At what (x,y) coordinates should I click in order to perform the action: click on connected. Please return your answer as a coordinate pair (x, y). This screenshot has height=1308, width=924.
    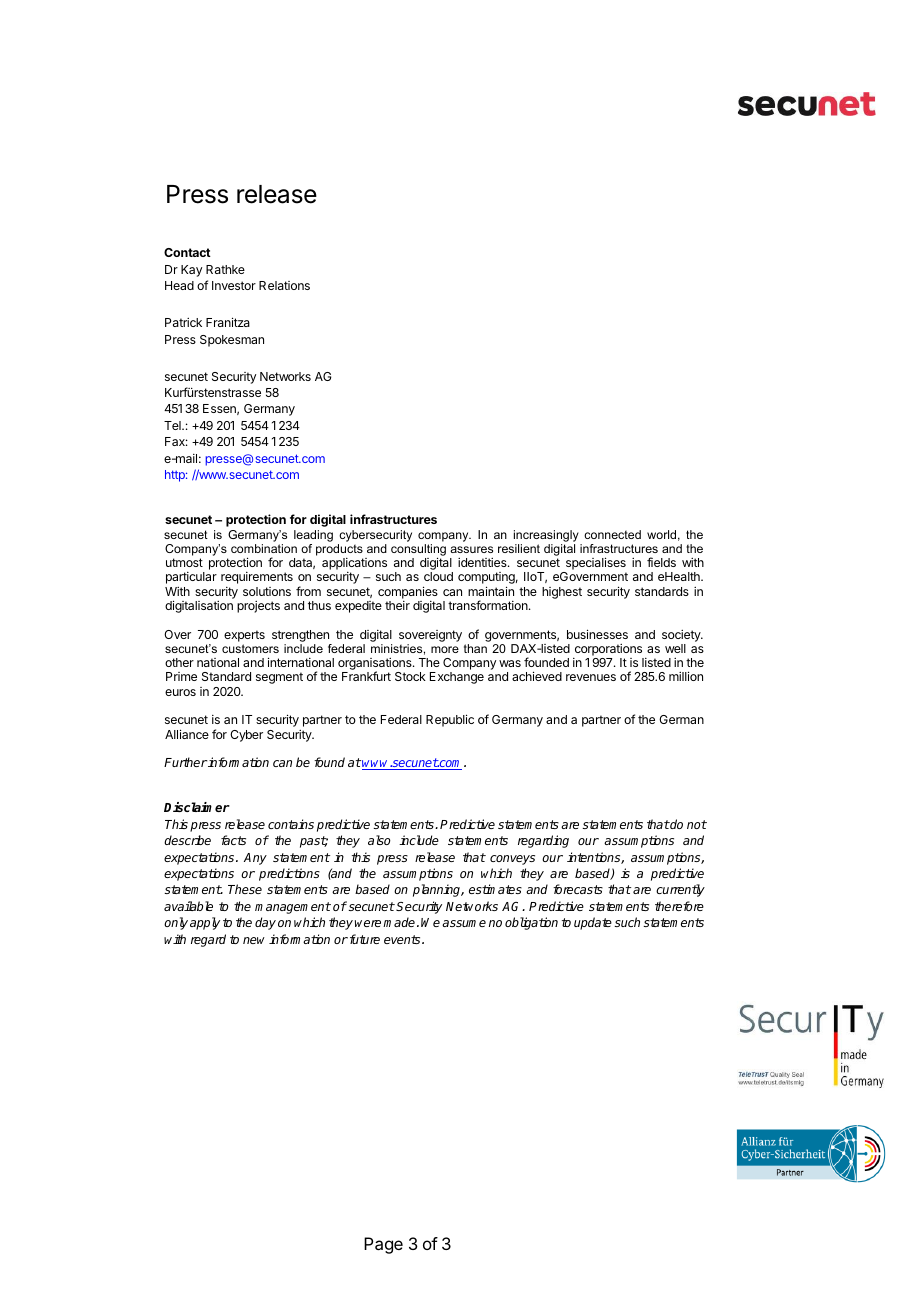
    Looking at the image, I should click on (612, 534).
